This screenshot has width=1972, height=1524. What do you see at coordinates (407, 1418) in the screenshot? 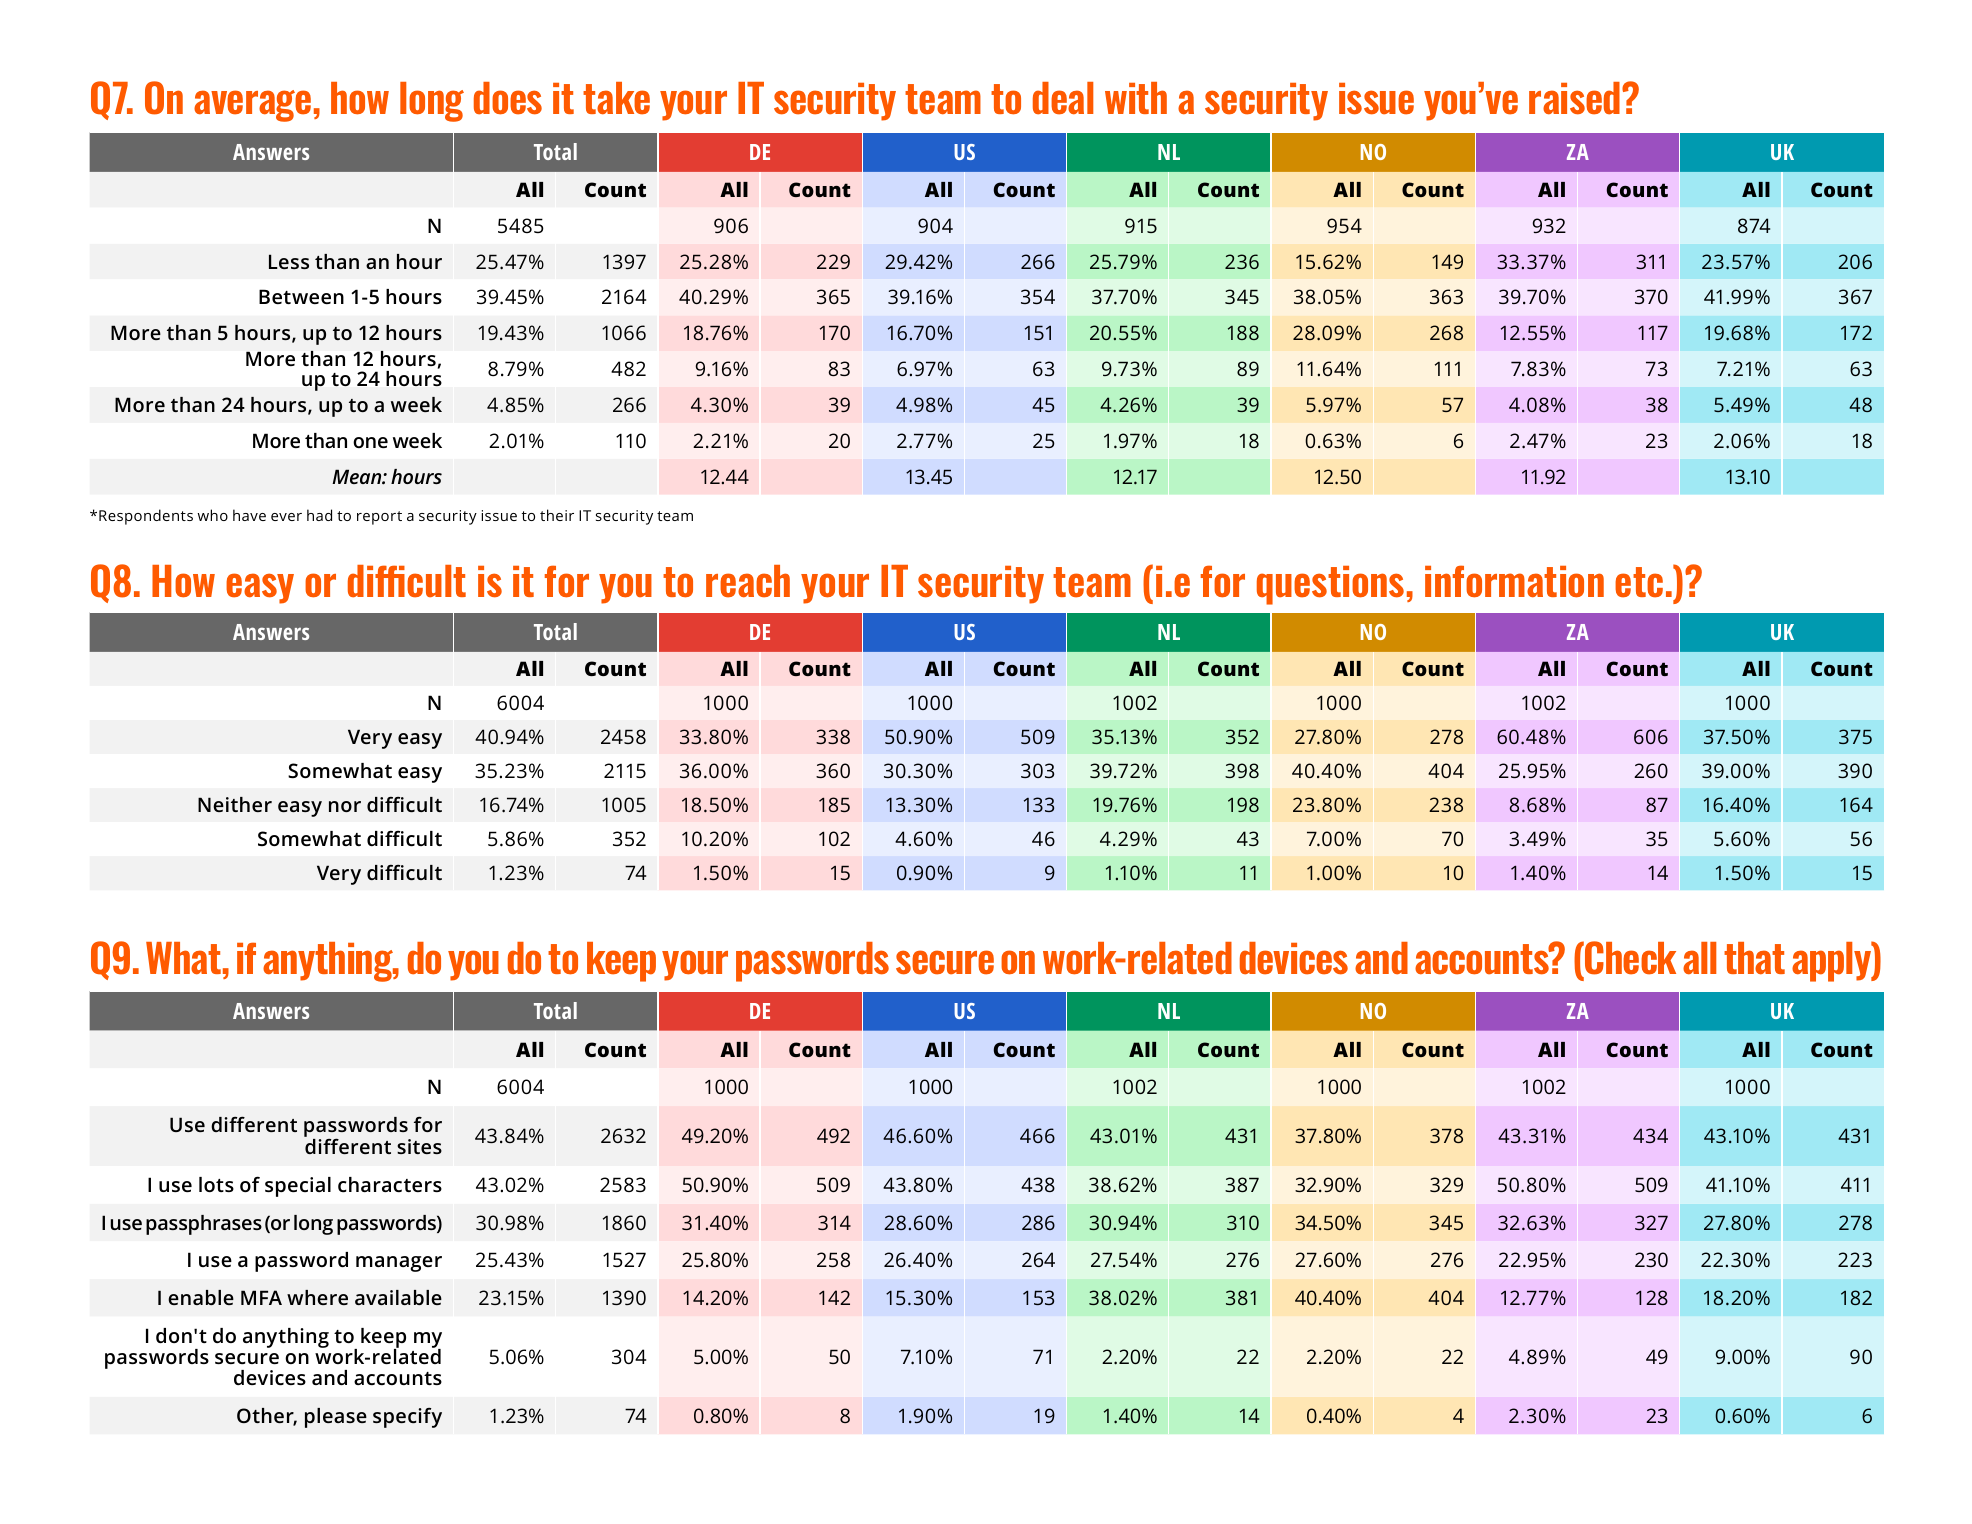
I see `specify` at bounding box center [407, 1418].
